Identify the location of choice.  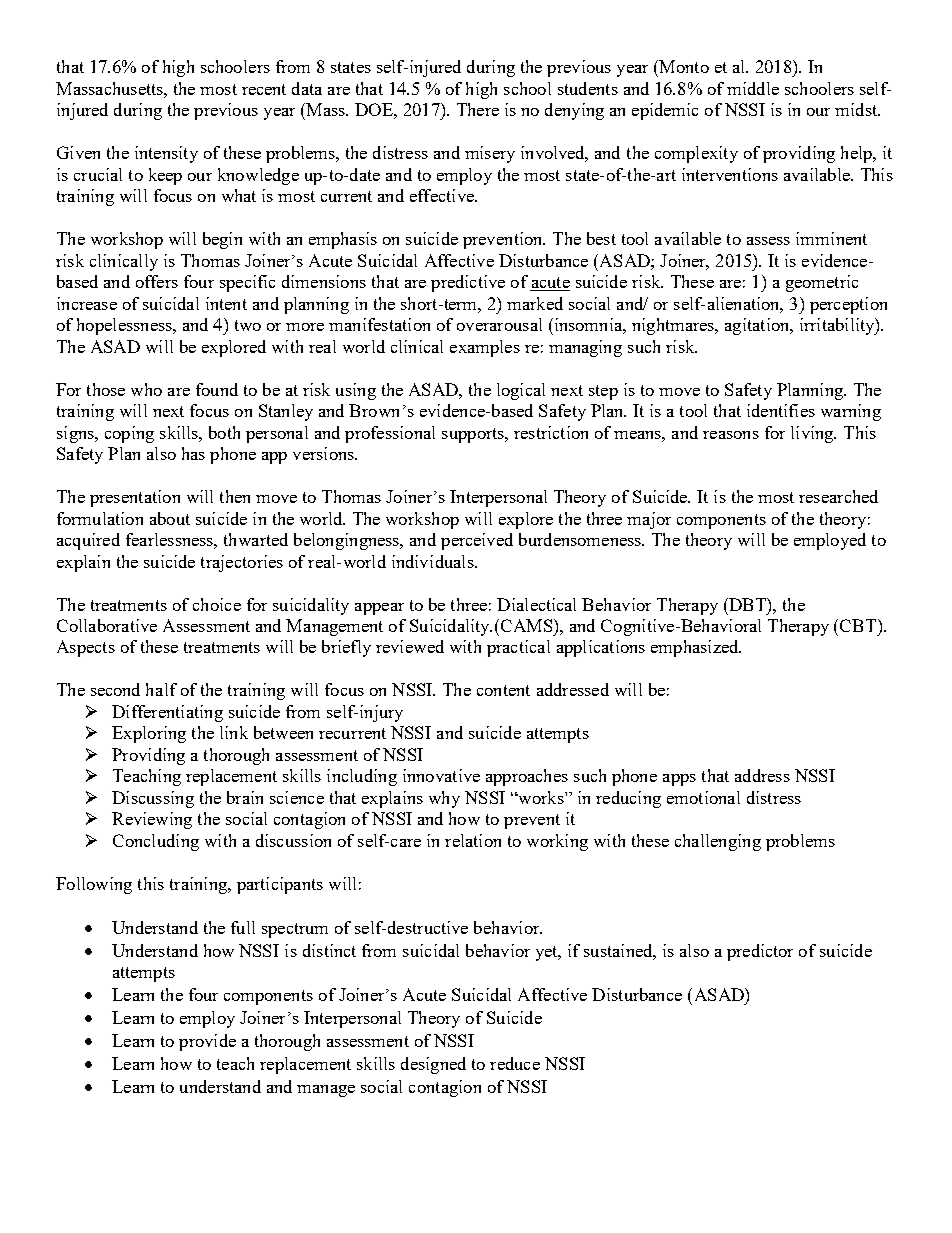
(217, 604).
